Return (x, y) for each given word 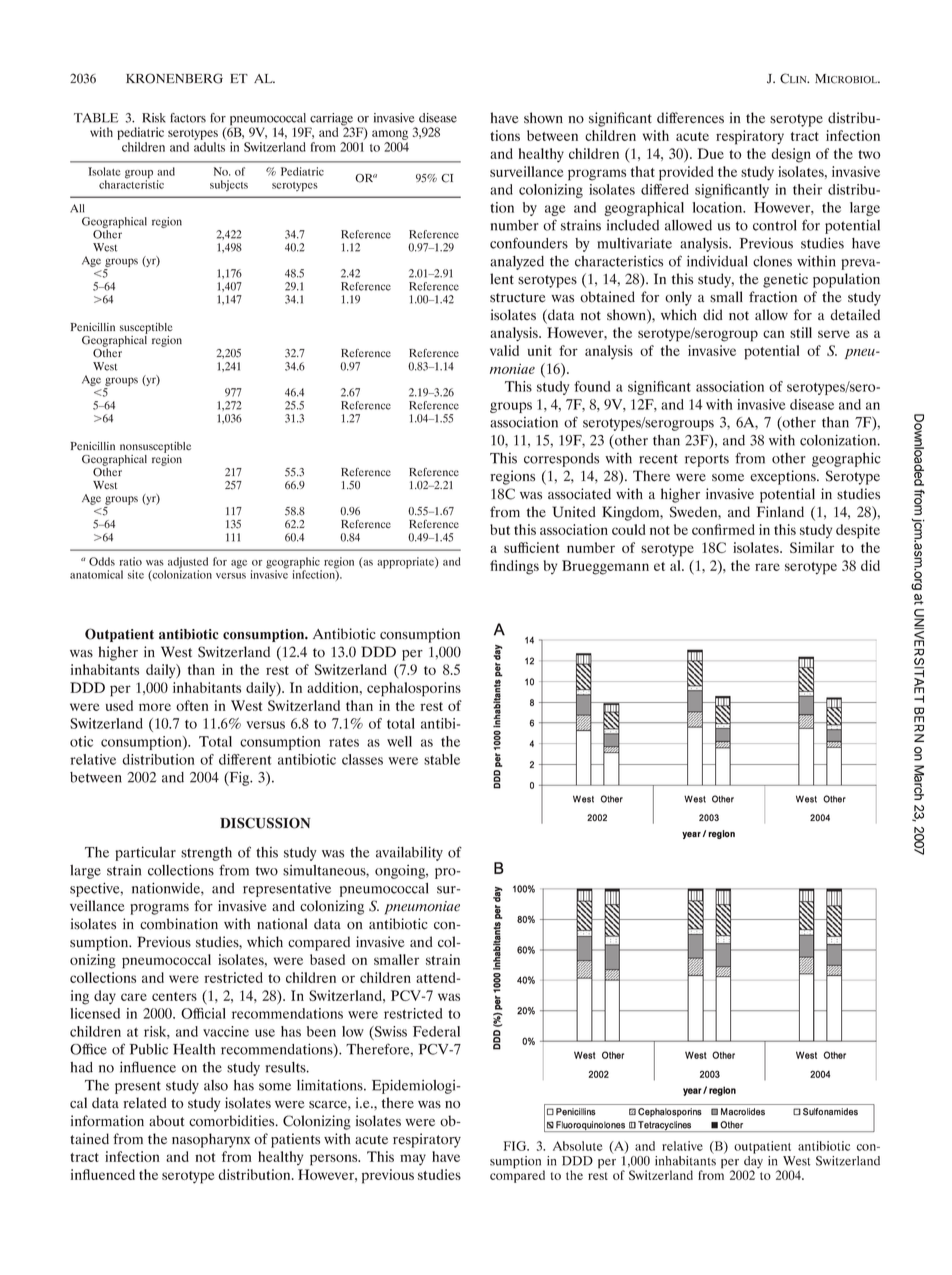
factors (188, 118)
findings (514, 567)
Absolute (578, 1146)
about (166, 1121)
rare (767, 567)
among (390, 135)
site (136, 574)
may (413, 1160)
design (791, 155)
